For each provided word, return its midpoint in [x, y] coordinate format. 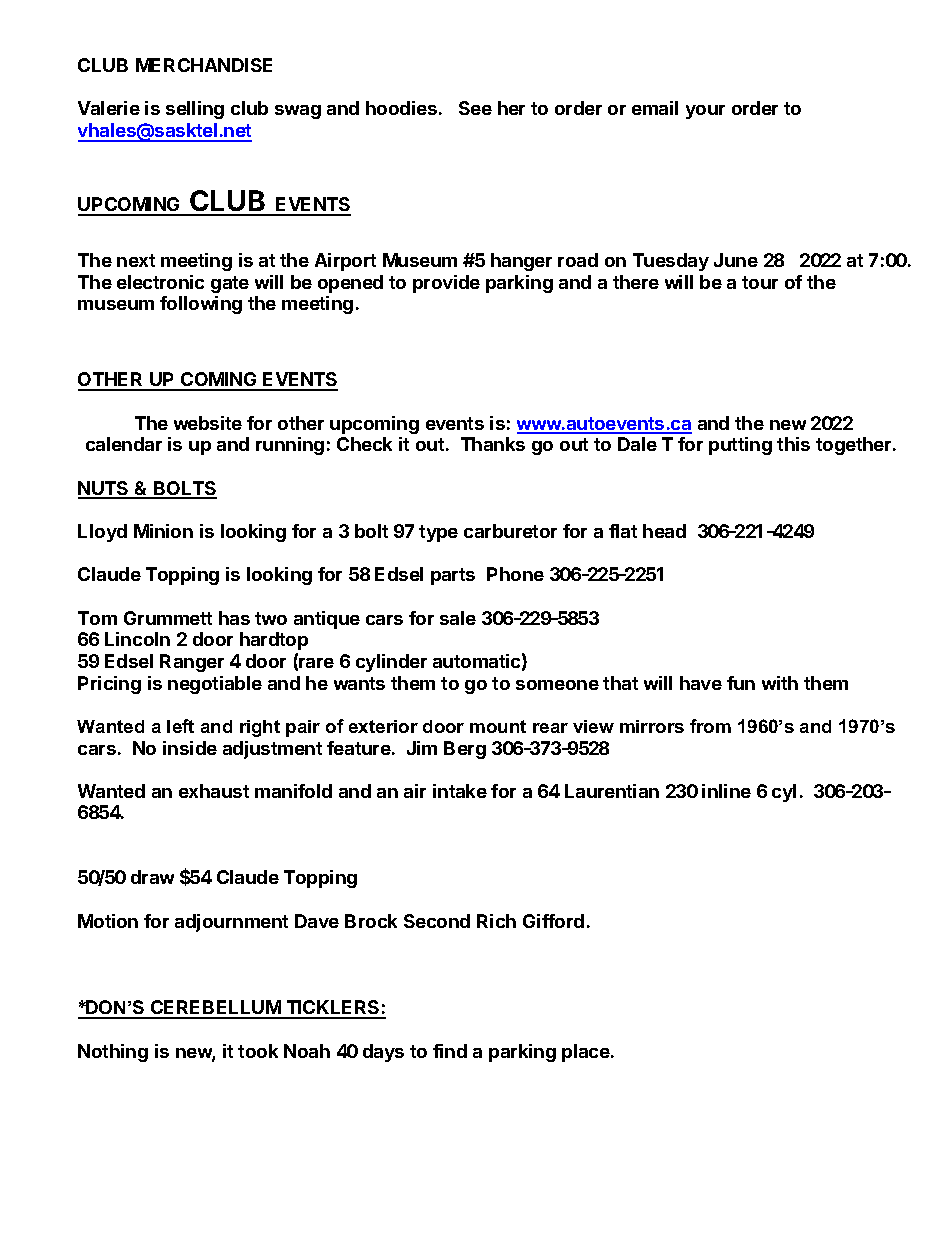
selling [195, 110]
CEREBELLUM [215, 1009]
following [201, 305]
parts [453, 576]
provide [446, 284]
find [450, 1051]
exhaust [214, 791]
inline [726, 791]
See [475, 108]
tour [760, 282]
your [705, 112]
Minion [163, 531]
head [664, 531]
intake [460, 791]
